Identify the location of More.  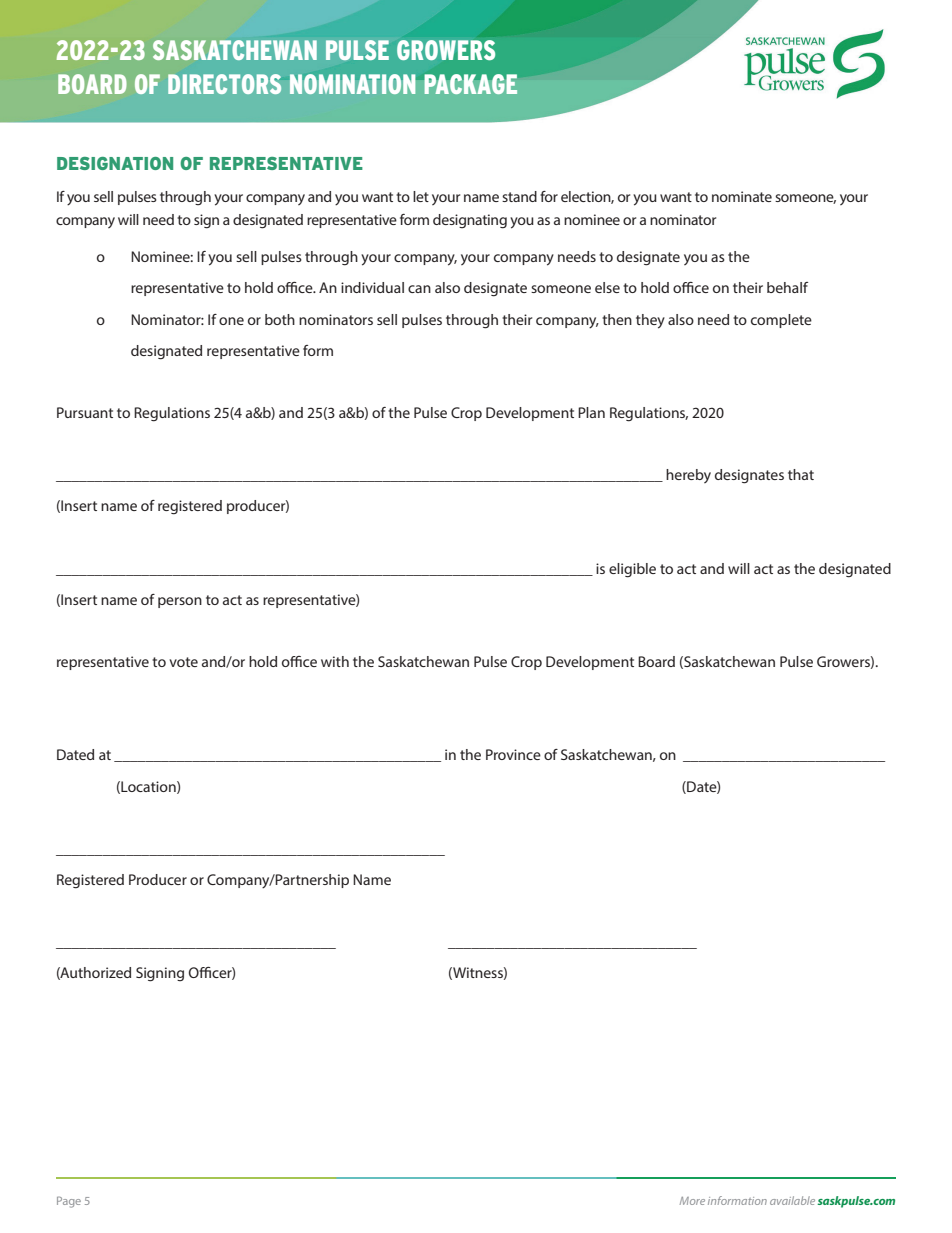
(692, 1201).
